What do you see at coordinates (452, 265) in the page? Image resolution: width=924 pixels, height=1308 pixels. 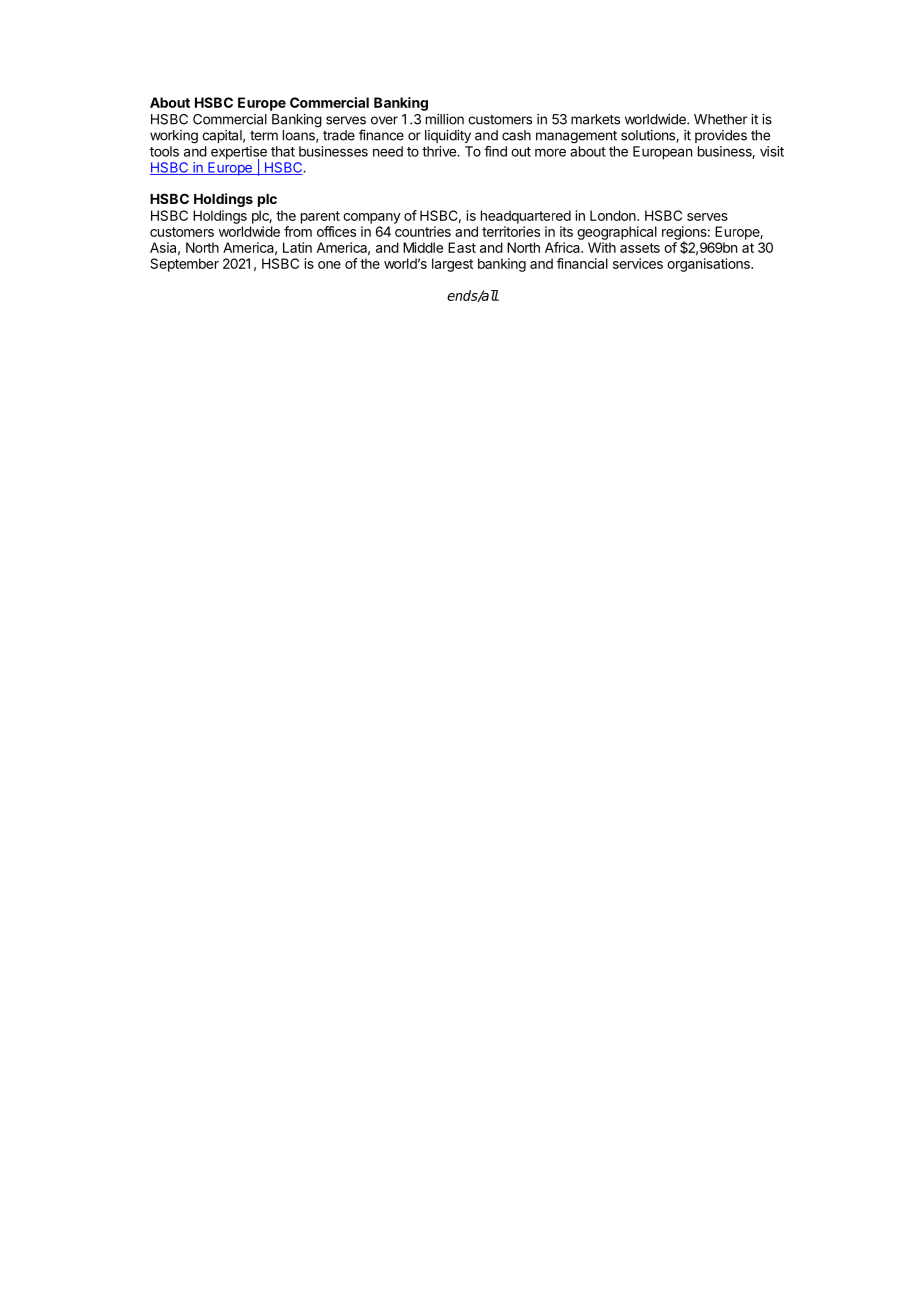 I see `largest` at bounding box center [452, 265].
